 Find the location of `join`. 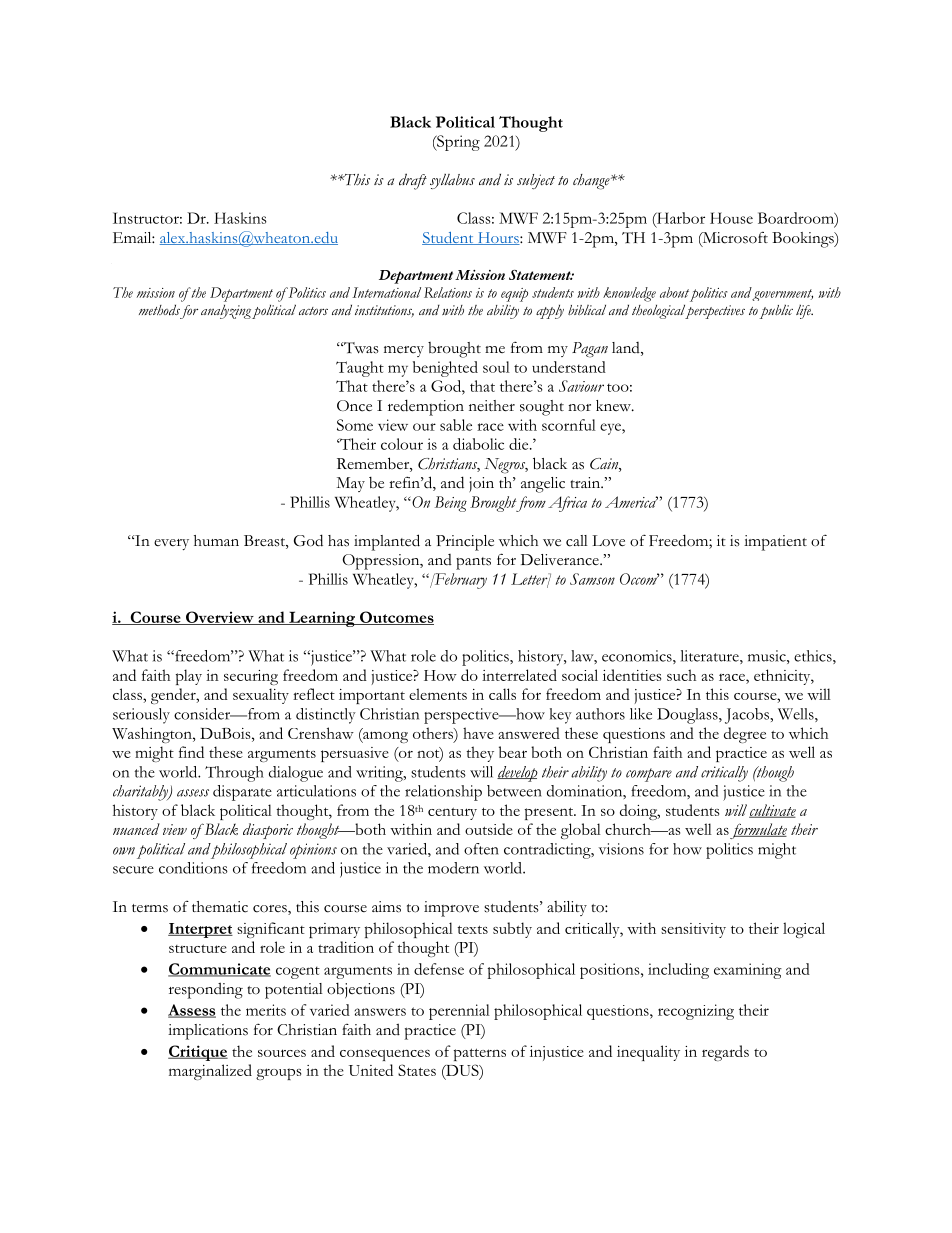

join is located at coordinates (481, 484).
